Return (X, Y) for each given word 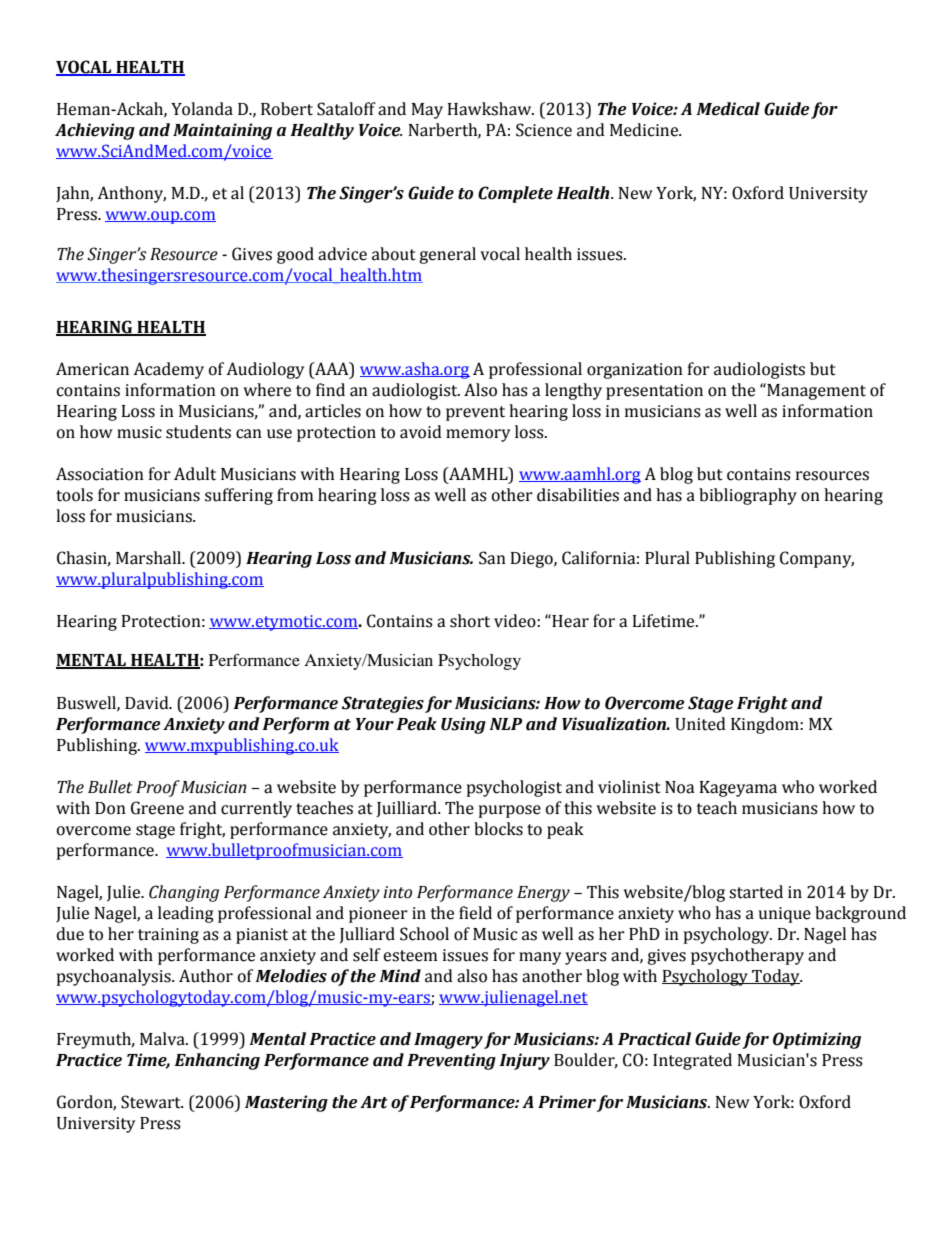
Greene (157, 808)
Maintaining (222, 131)
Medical (728, 109)
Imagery (448, 1041)
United (700, 724)
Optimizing (817, 1040)
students (198, 432)
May (427, 111)
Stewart (152, 1102)
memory (478, 435)
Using (463, 725)
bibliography (748, 496)
